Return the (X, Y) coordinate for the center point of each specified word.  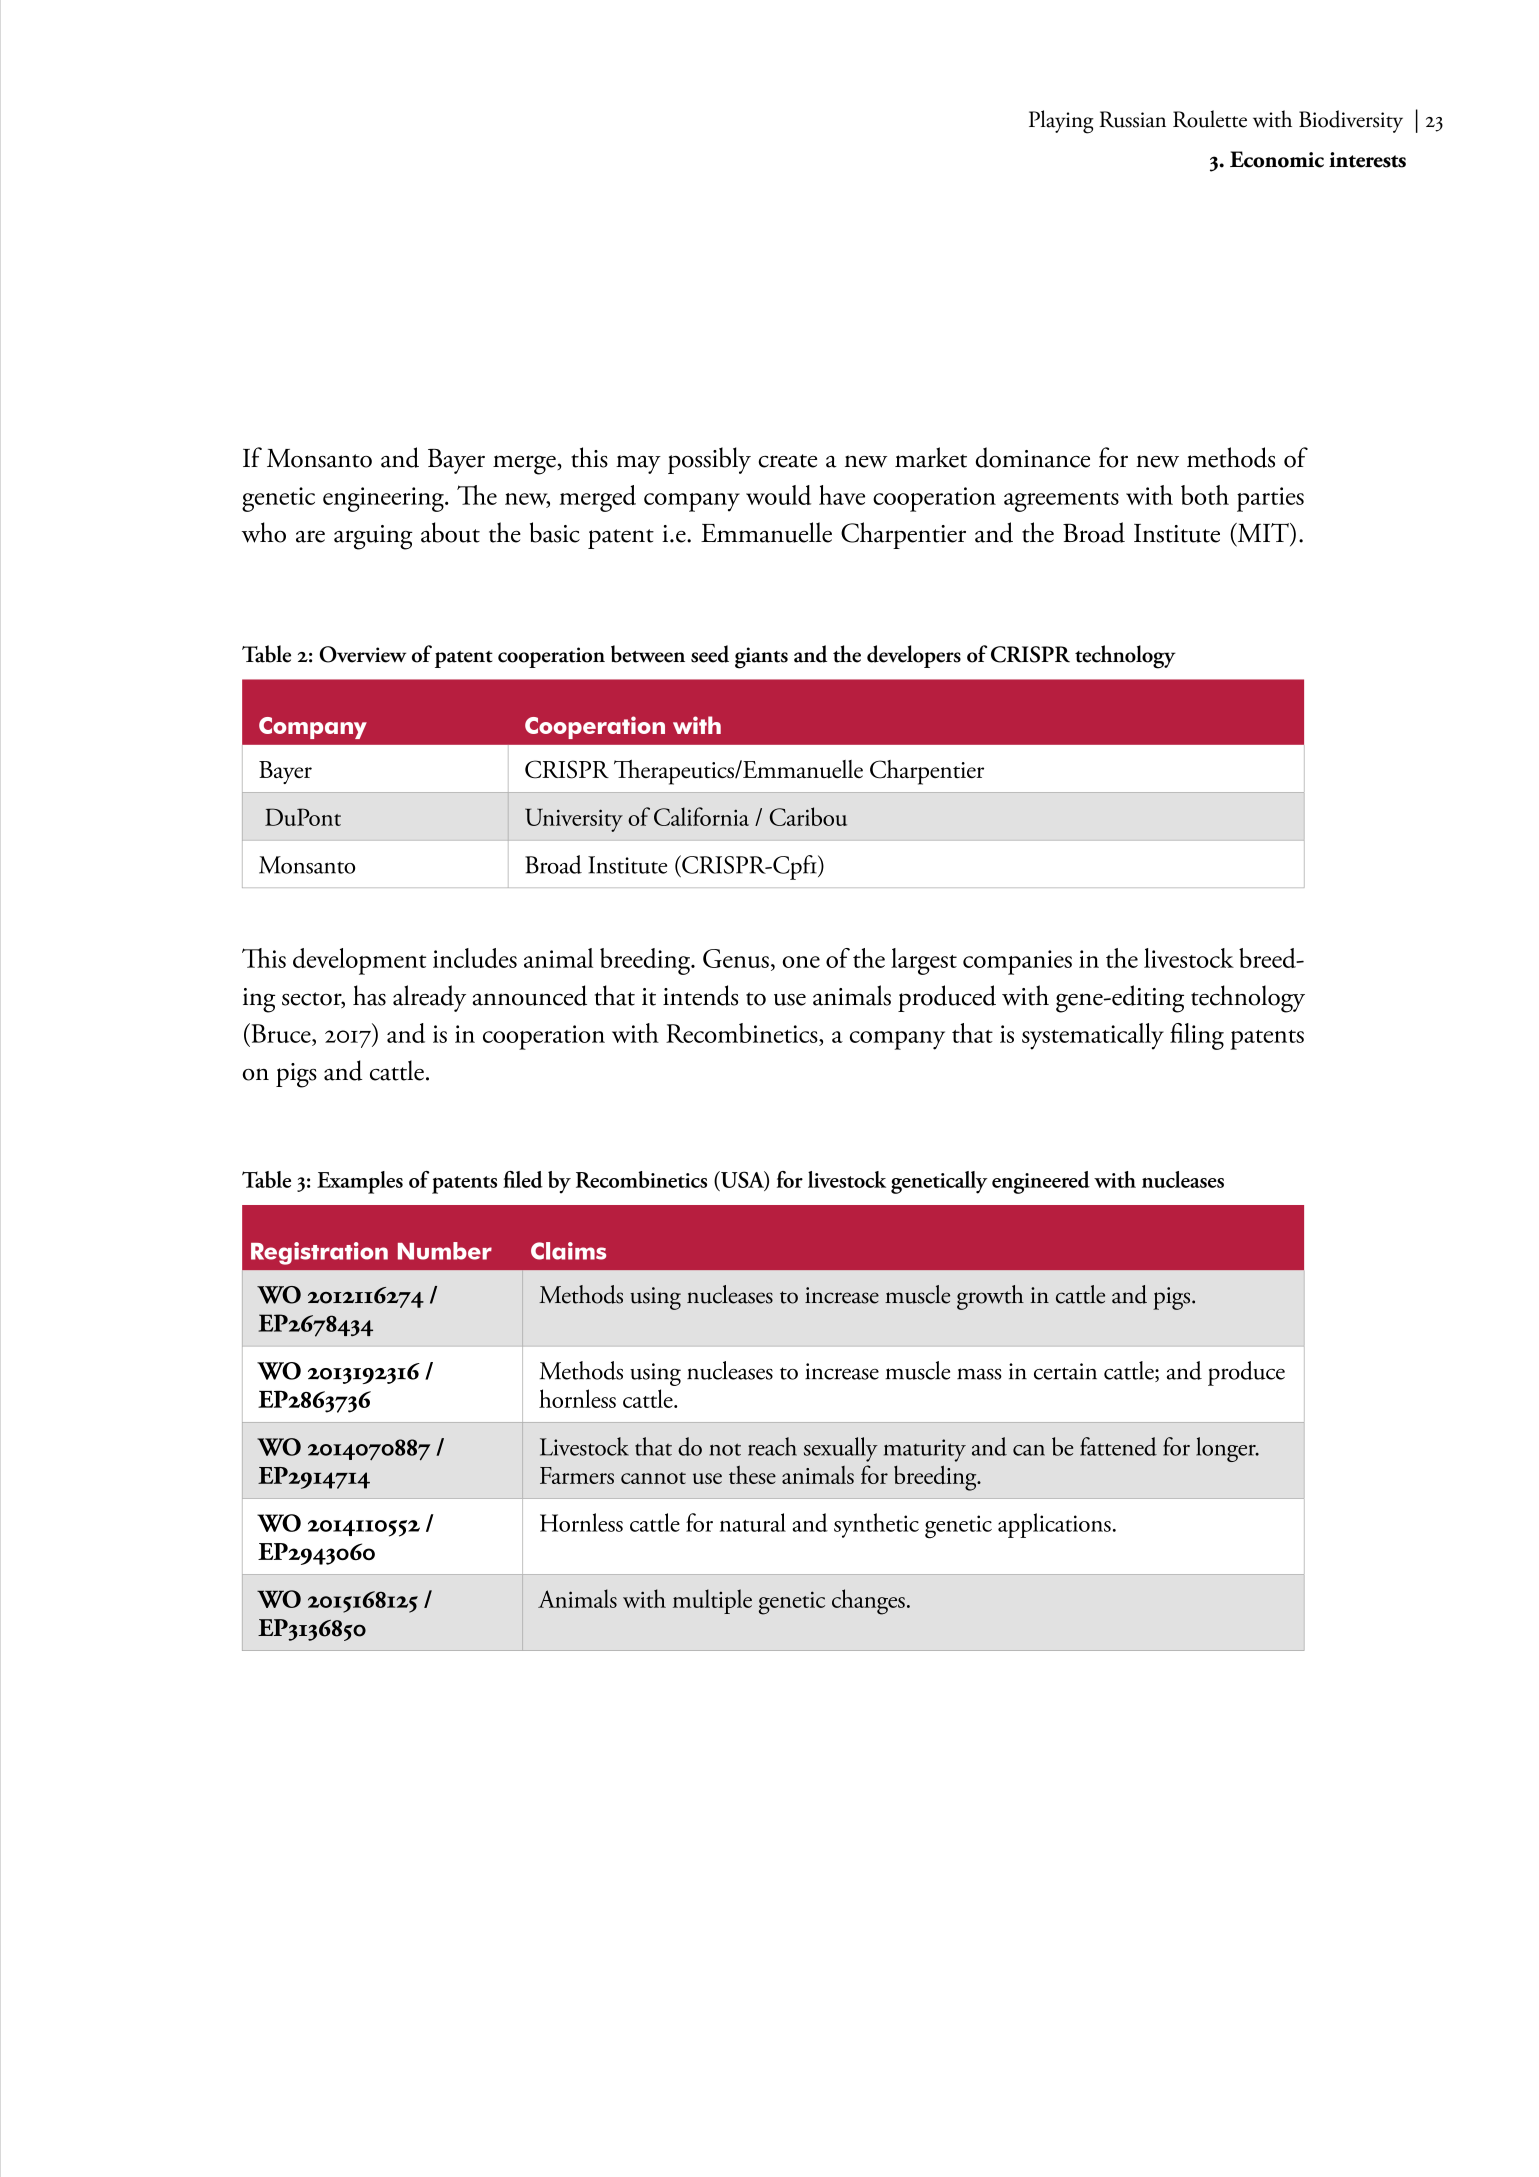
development (359, 961)
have (842, 495)
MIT (1263, 534)
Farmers (577, 1475)
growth (990, 1297)
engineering (384, 499)
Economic (1277, 159)
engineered (1041, 1182)
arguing (373, 537)
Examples (360, 1182)
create (787, 461)
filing (1197, 1036)
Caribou (808, 816)
